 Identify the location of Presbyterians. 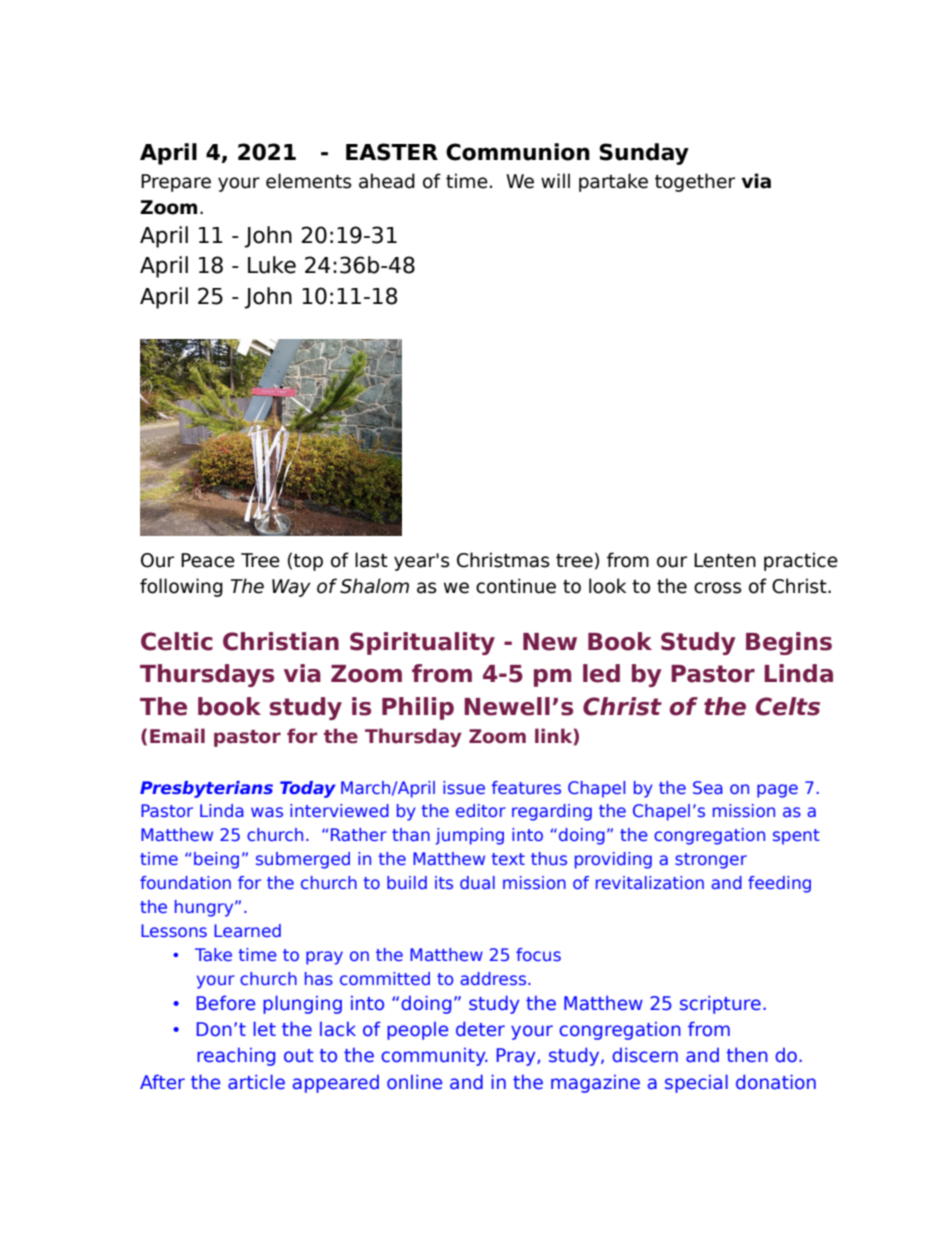
(206, 789).
